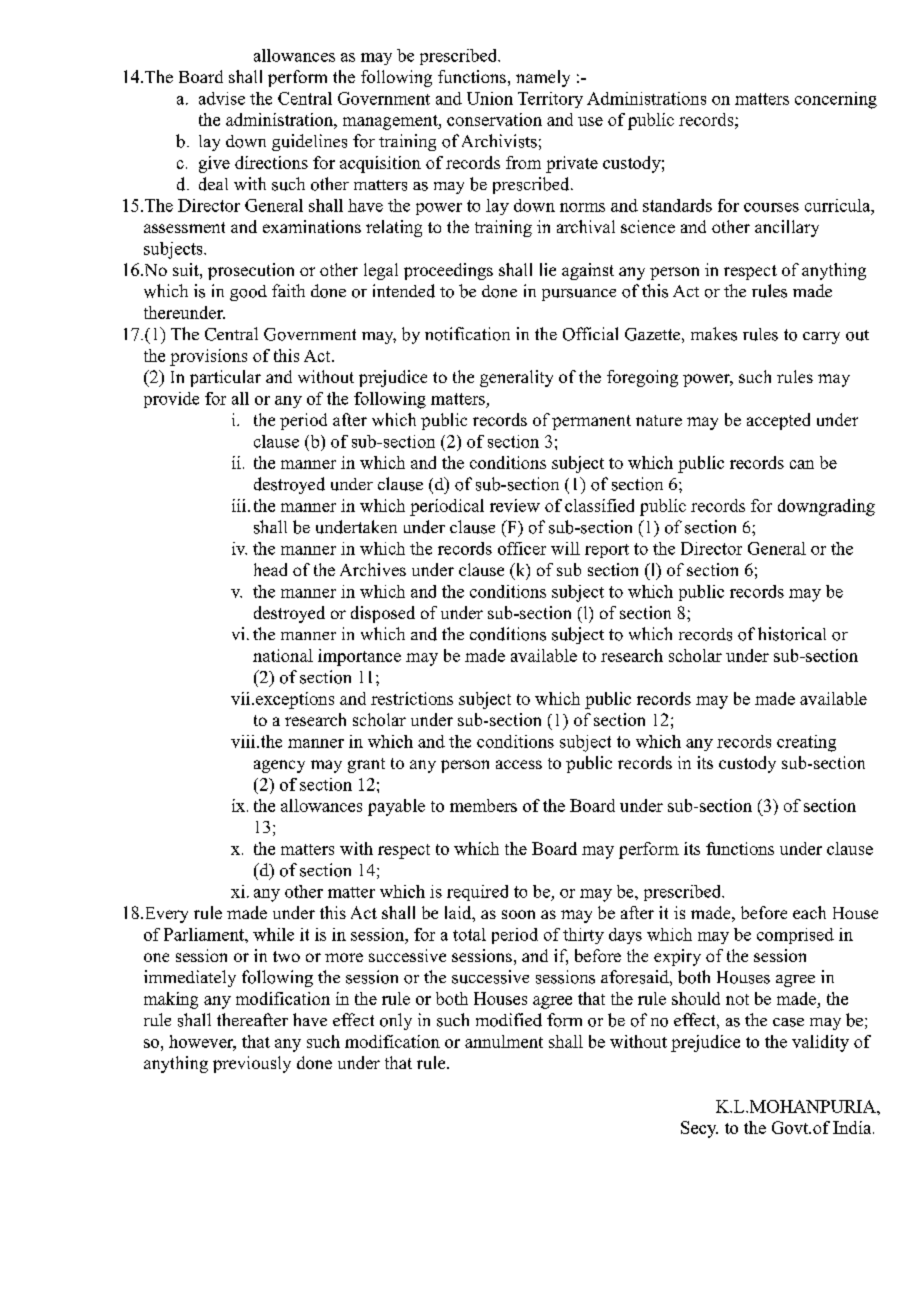 This document has width=924, height=1308. I want to click on historical, so click(792, 634).
